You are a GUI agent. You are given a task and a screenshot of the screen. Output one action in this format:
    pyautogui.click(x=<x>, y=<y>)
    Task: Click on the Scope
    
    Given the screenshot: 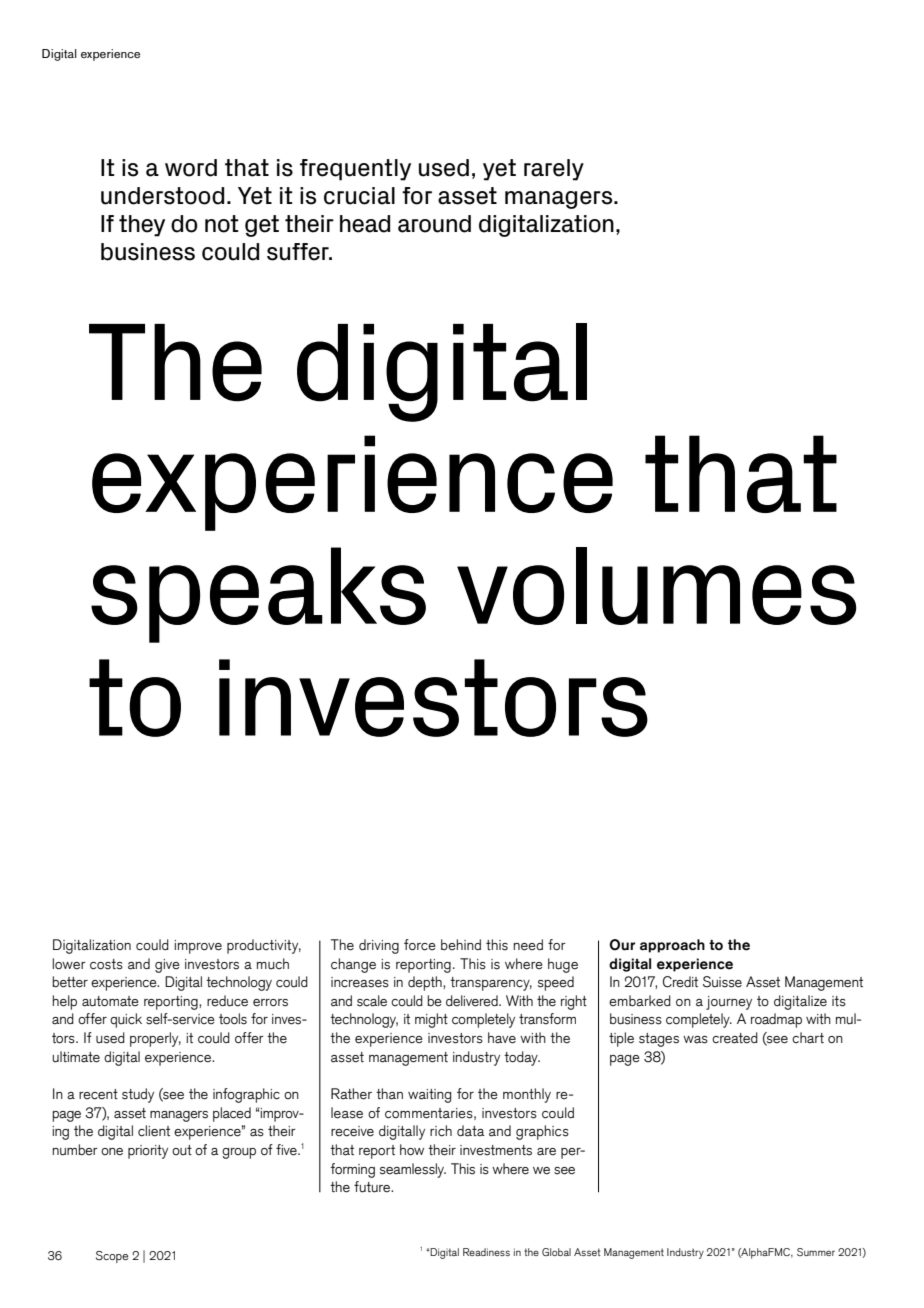 What is the action you would take?
    pyautogui.click(x=112, y=1257)
